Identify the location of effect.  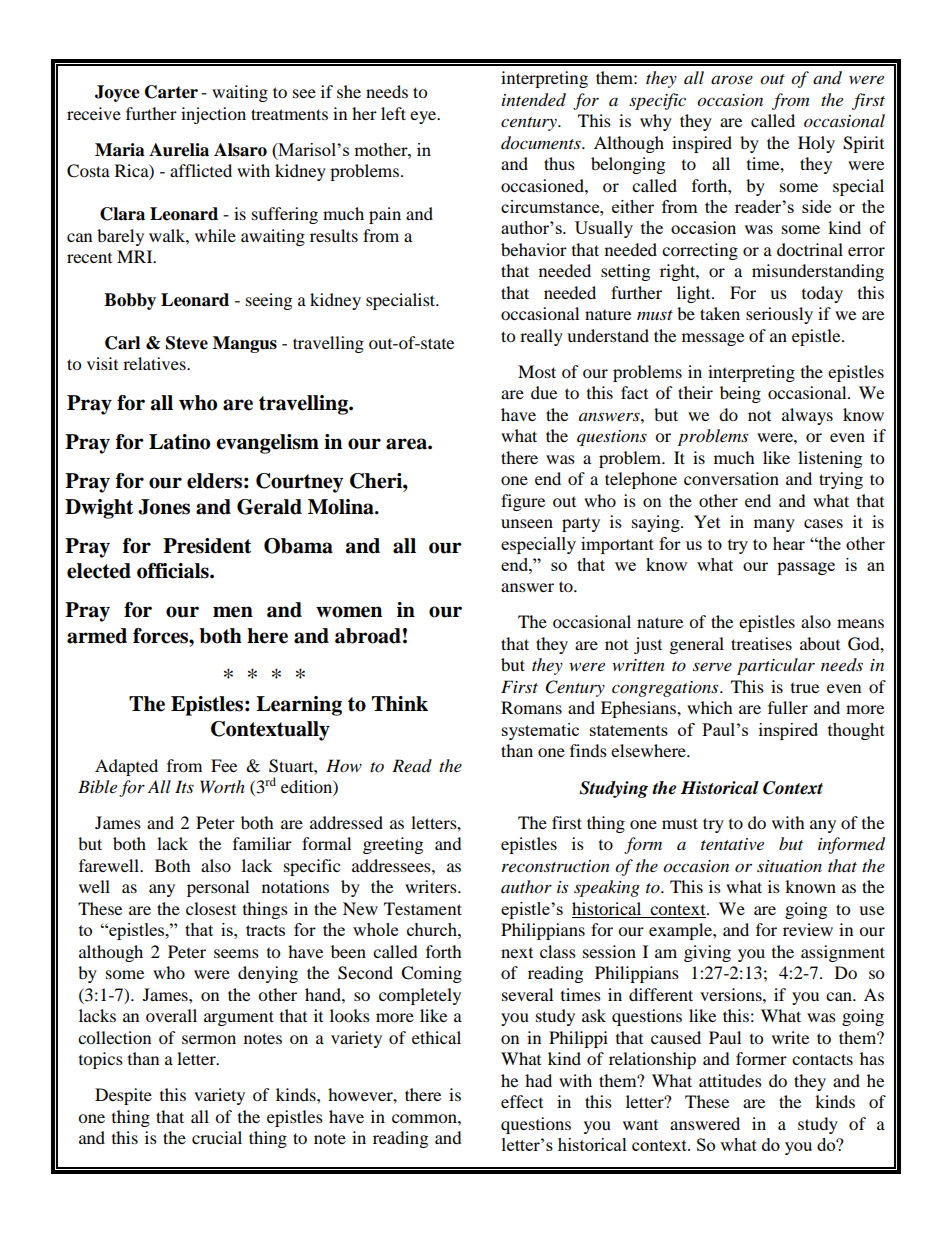
(522, 1101).
